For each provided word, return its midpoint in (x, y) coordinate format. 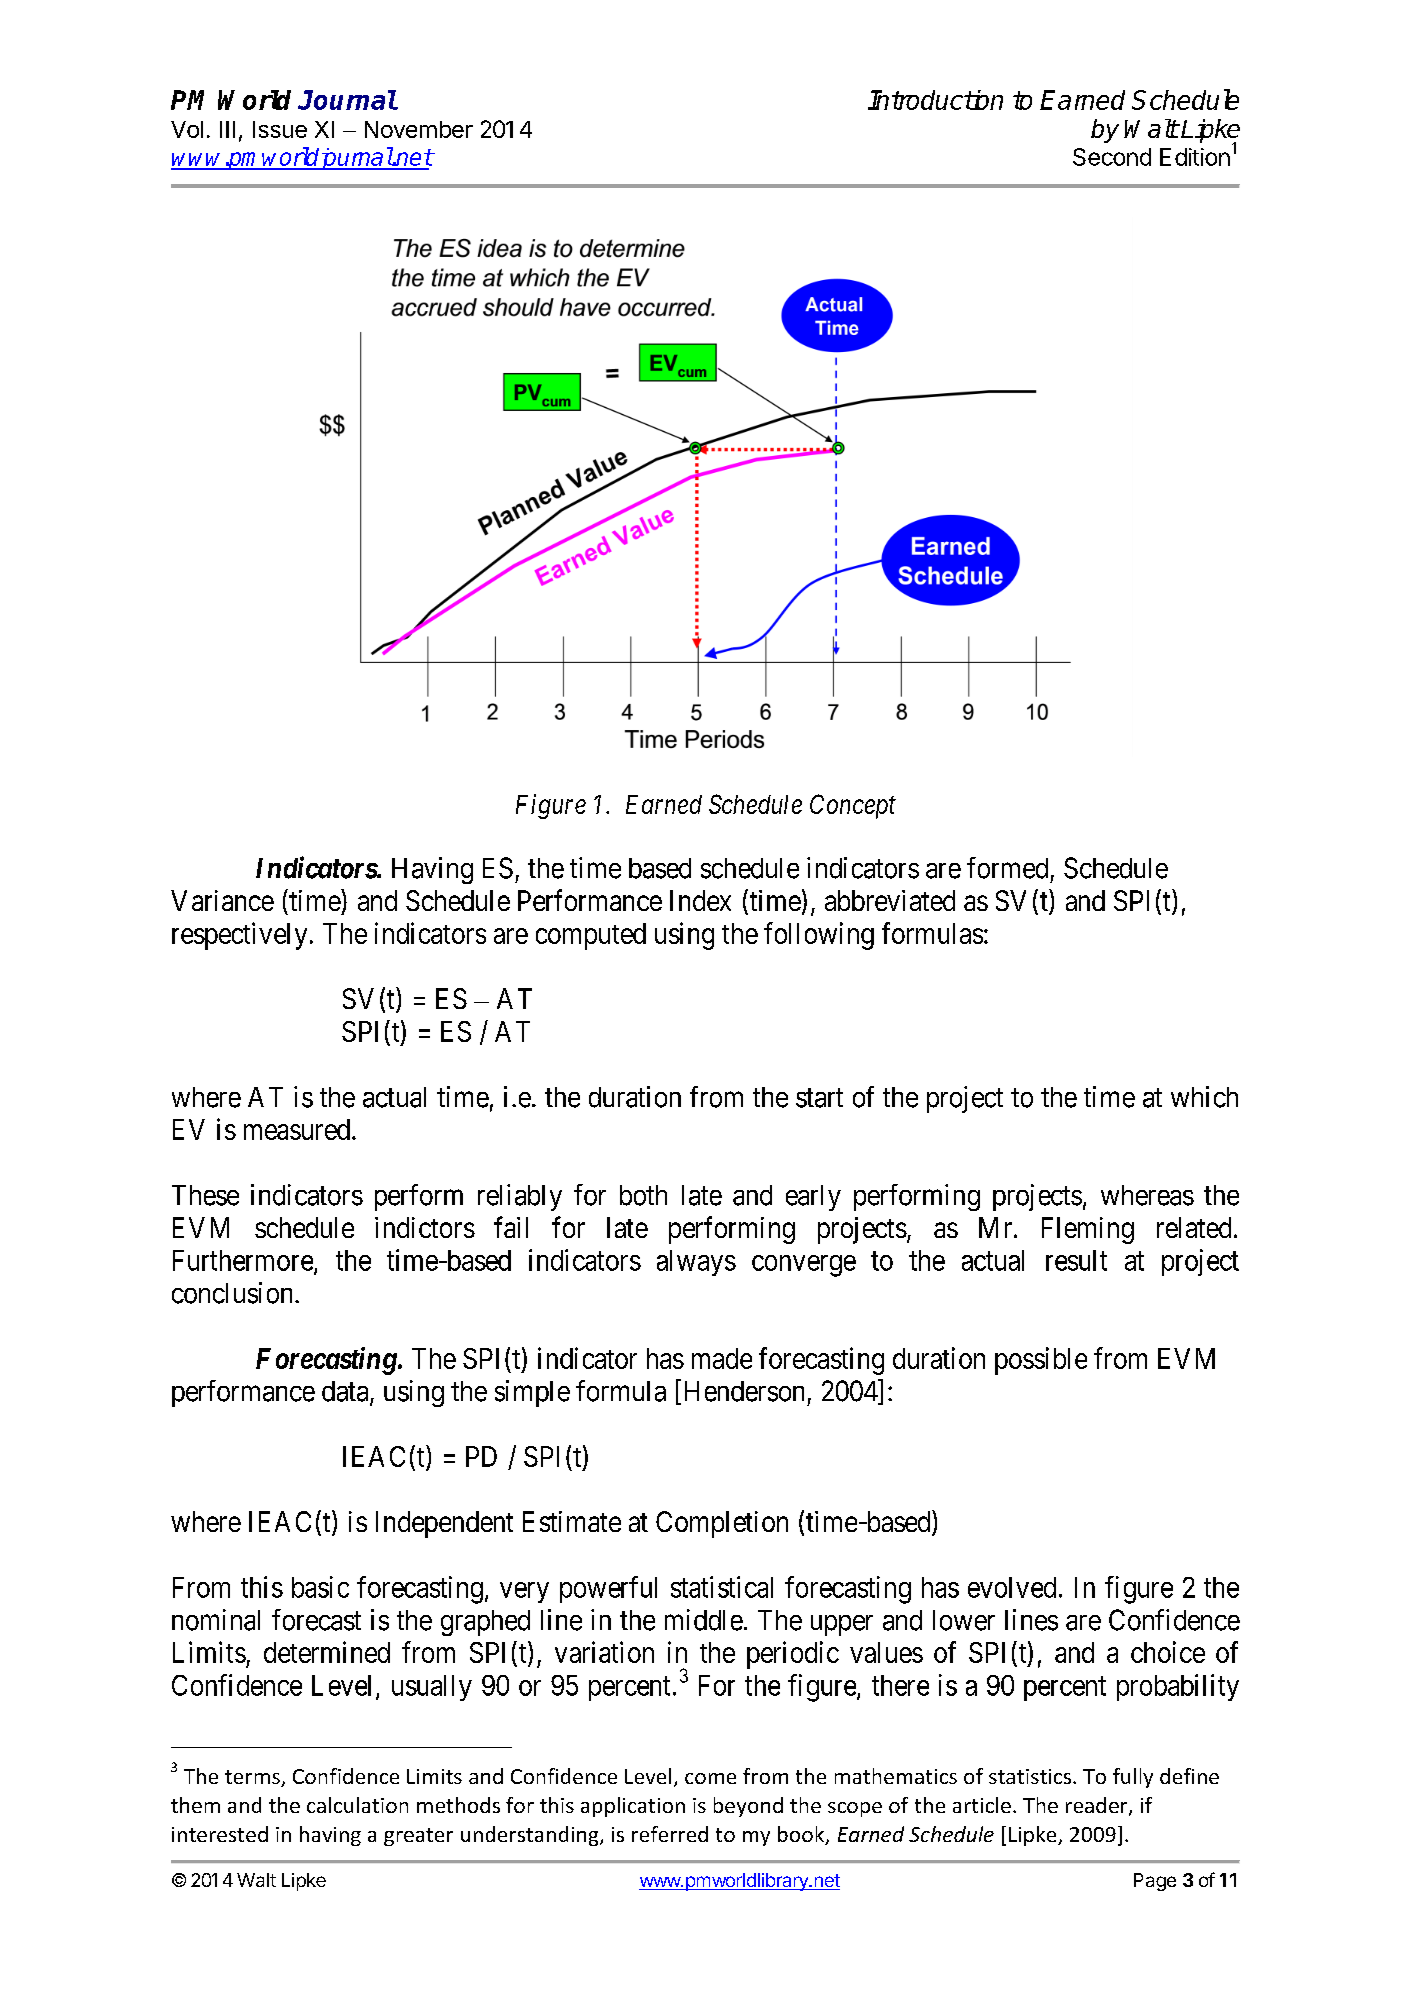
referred (670, 1834)
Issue (280, 129)
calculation (357, 1805)
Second (1112, 157)
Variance (222, 900)
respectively (239, 936)
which (1204, 1097)
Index (700, 900)
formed (1007, 868)
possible (1041, 1361)
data (346, 1392)
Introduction (935, 100)
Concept (853, 806)
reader (1098, 1806)
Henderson (744, 1391)
